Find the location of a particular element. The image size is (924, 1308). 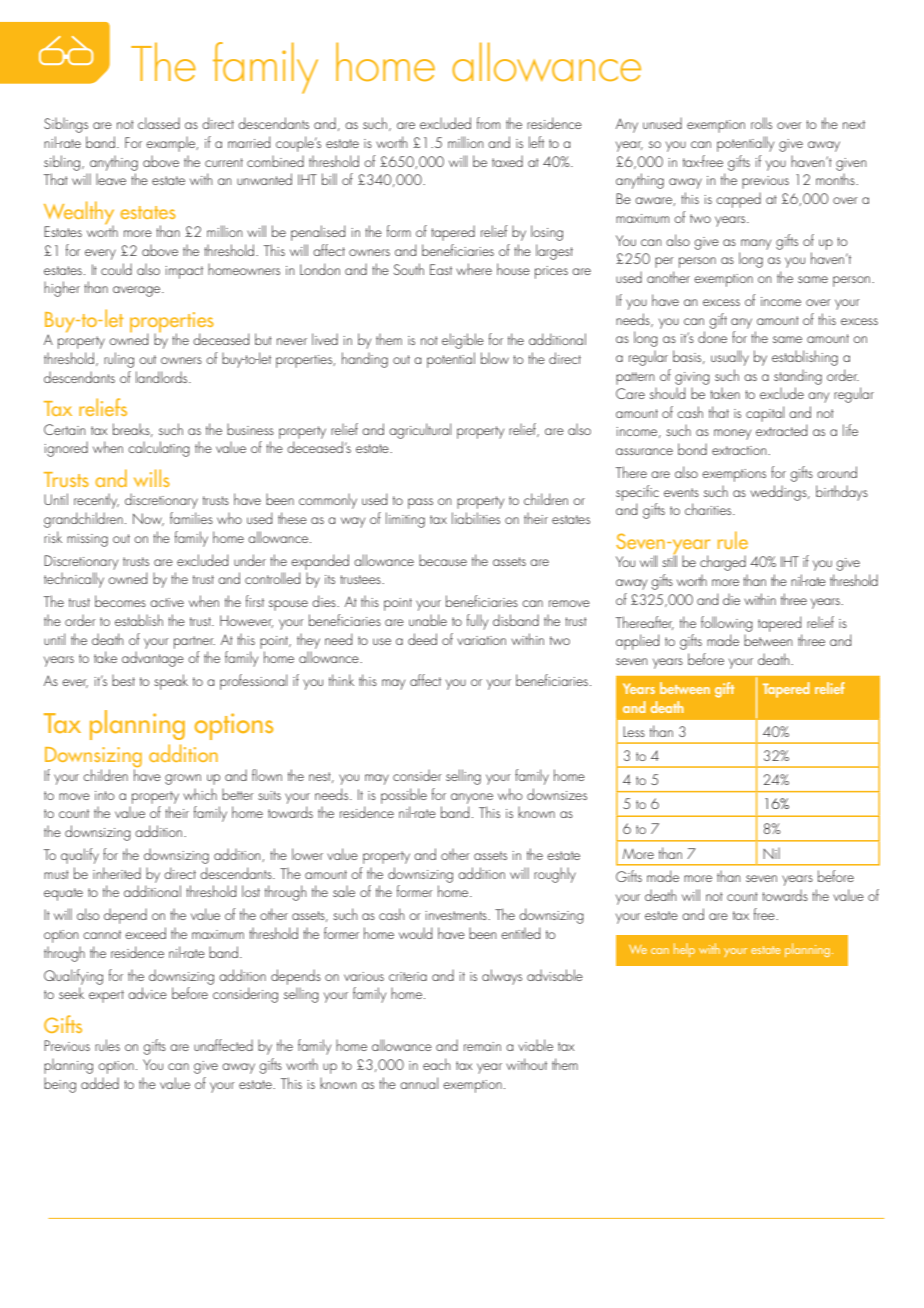

example is located at coordinates (172, 144).
